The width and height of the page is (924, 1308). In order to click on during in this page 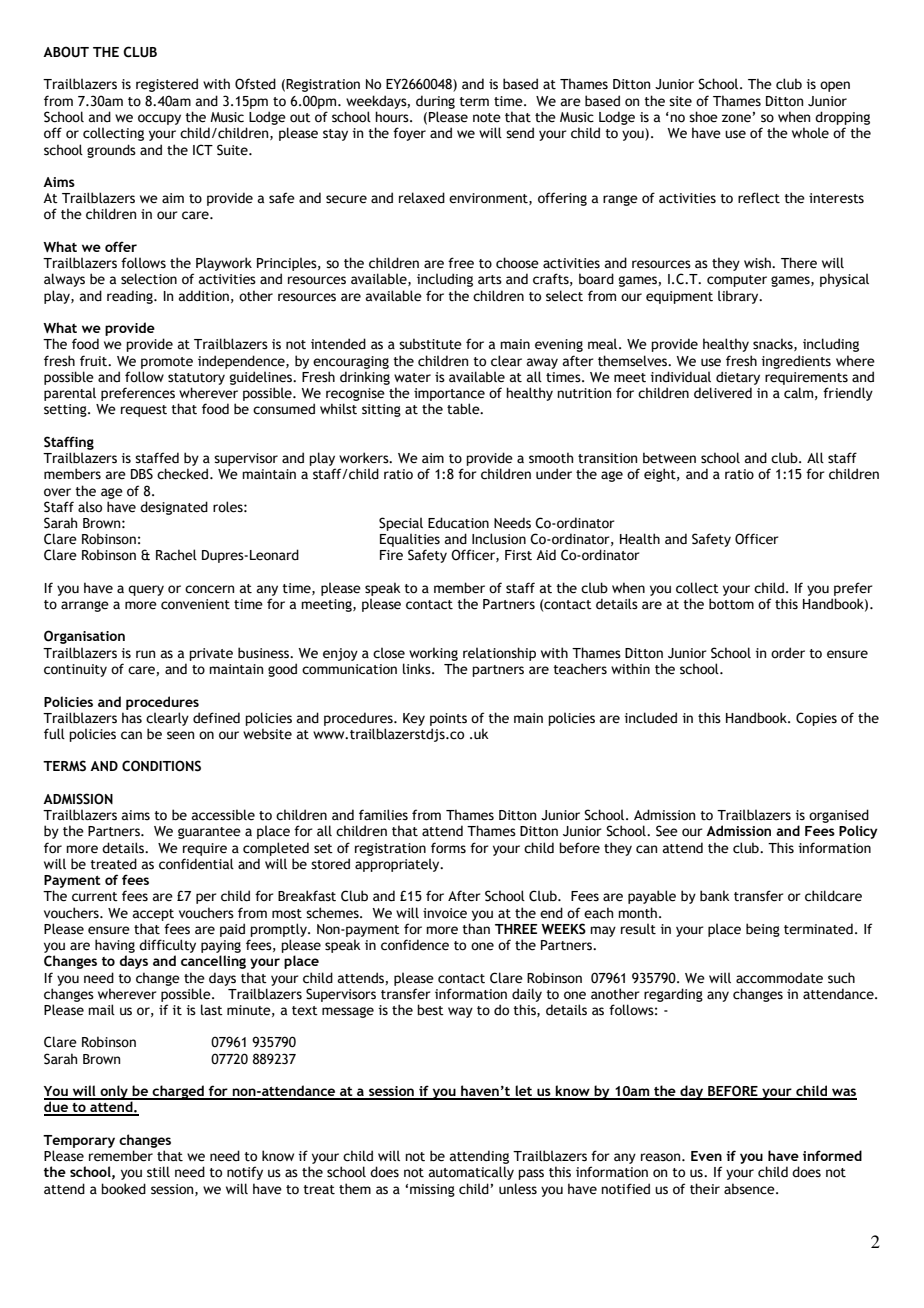, I will do `click(435, 102)`.
